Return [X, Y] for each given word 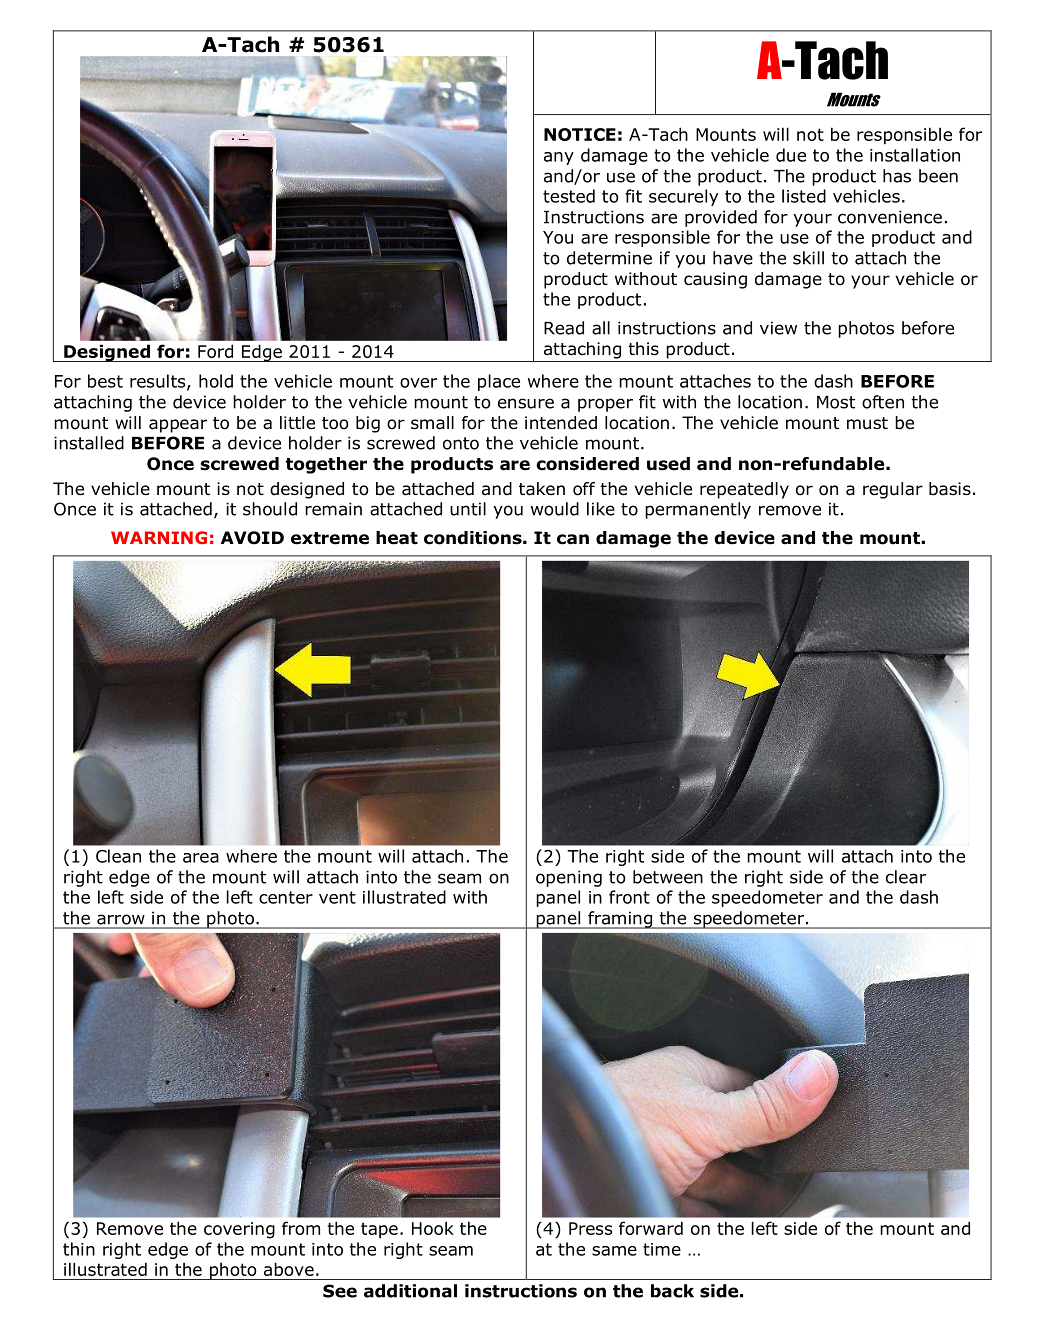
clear [906, 877]
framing [620, 920]
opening [569, 878]
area [201, 858]
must [867, 423]
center [286, 897]
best [105, 381]
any [559, 158]
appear [178, 426]
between [668, 877]
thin [79, 1249]
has [897, 176]
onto [461, 443]
